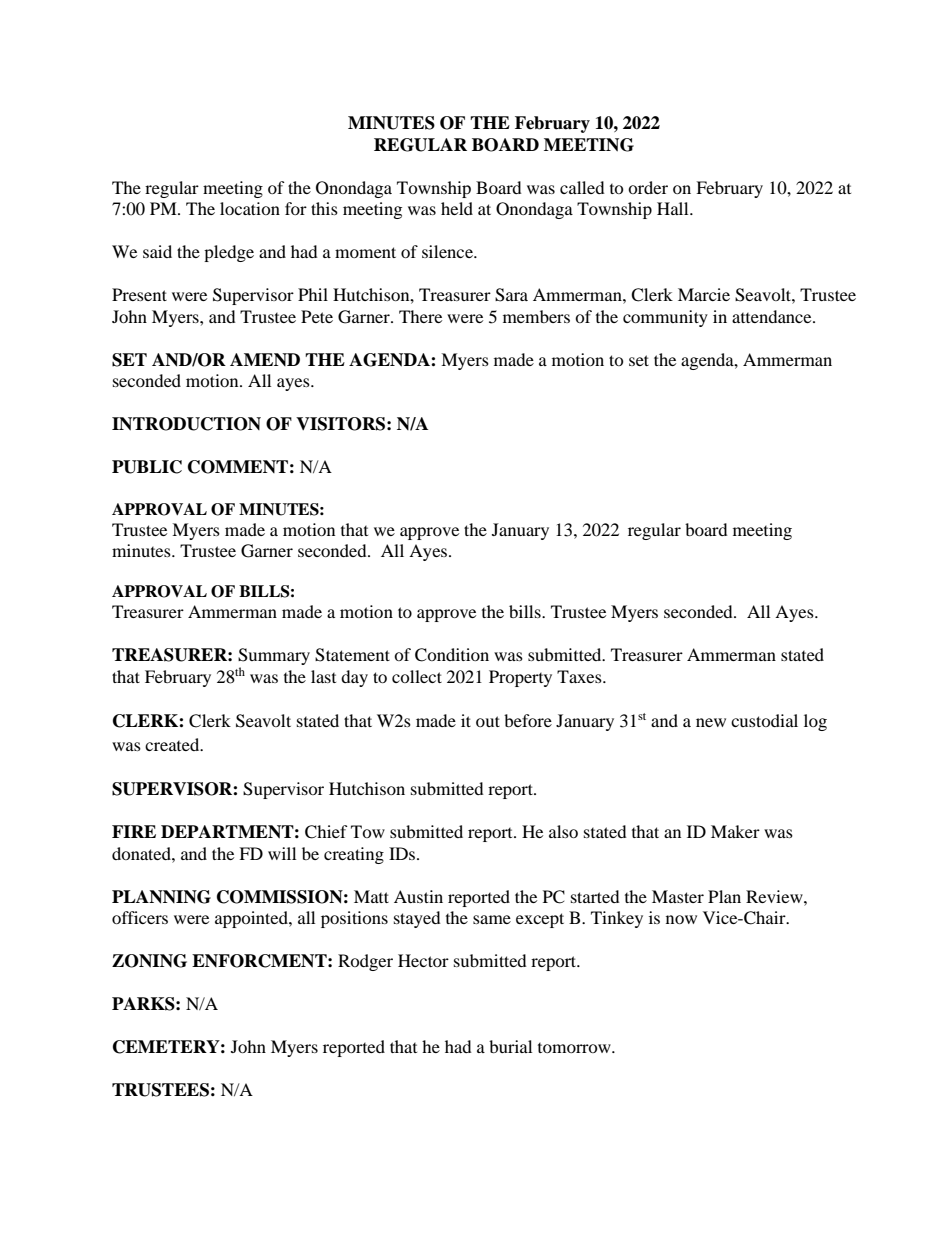 The image size is (952, 1233). I want to click on Condition, so click(452, 655).
